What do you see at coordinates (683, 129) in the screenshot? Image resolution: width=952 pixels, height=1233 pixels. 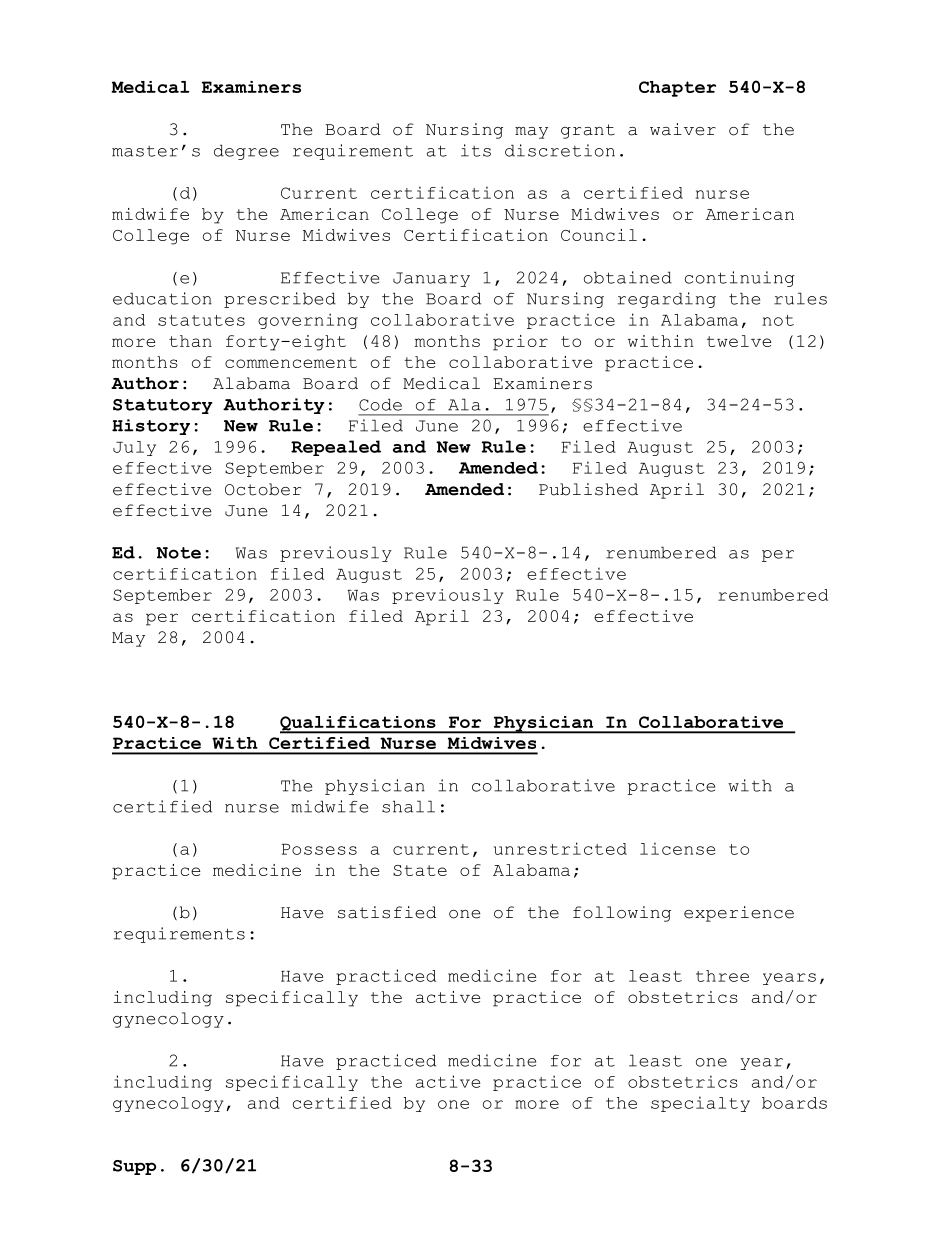 I see `waiver` at bounding box center [683, 129].
